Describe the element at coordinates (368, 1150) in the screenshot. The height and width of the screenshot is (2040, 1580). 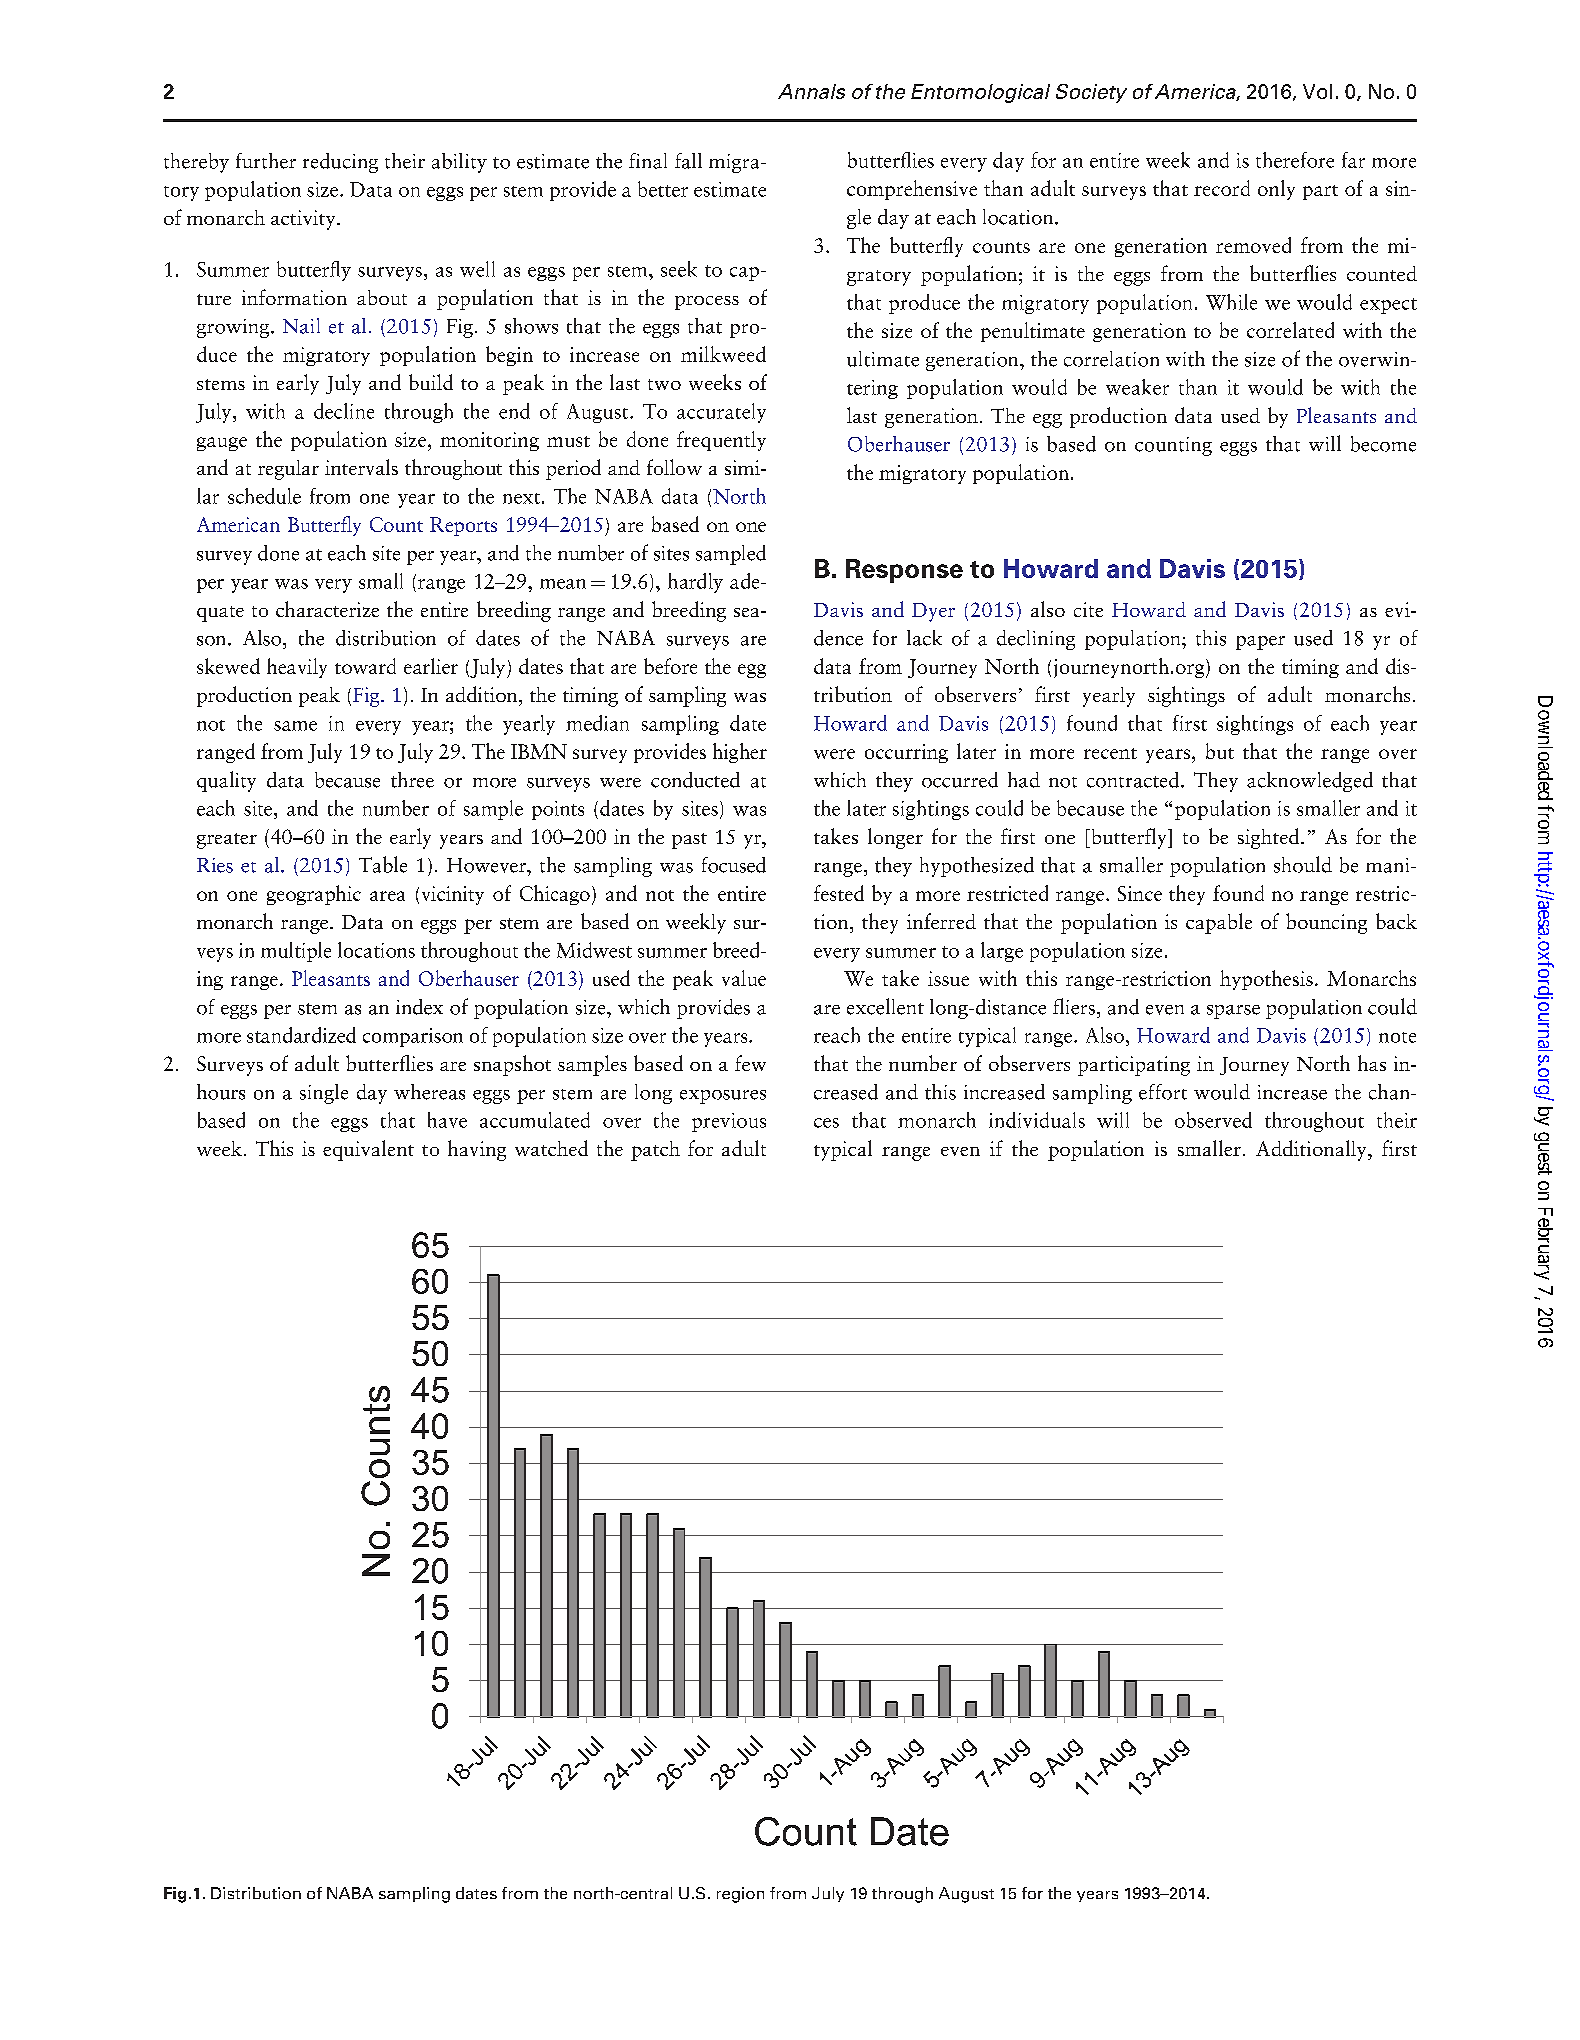
I see `equivalent` at that location.
